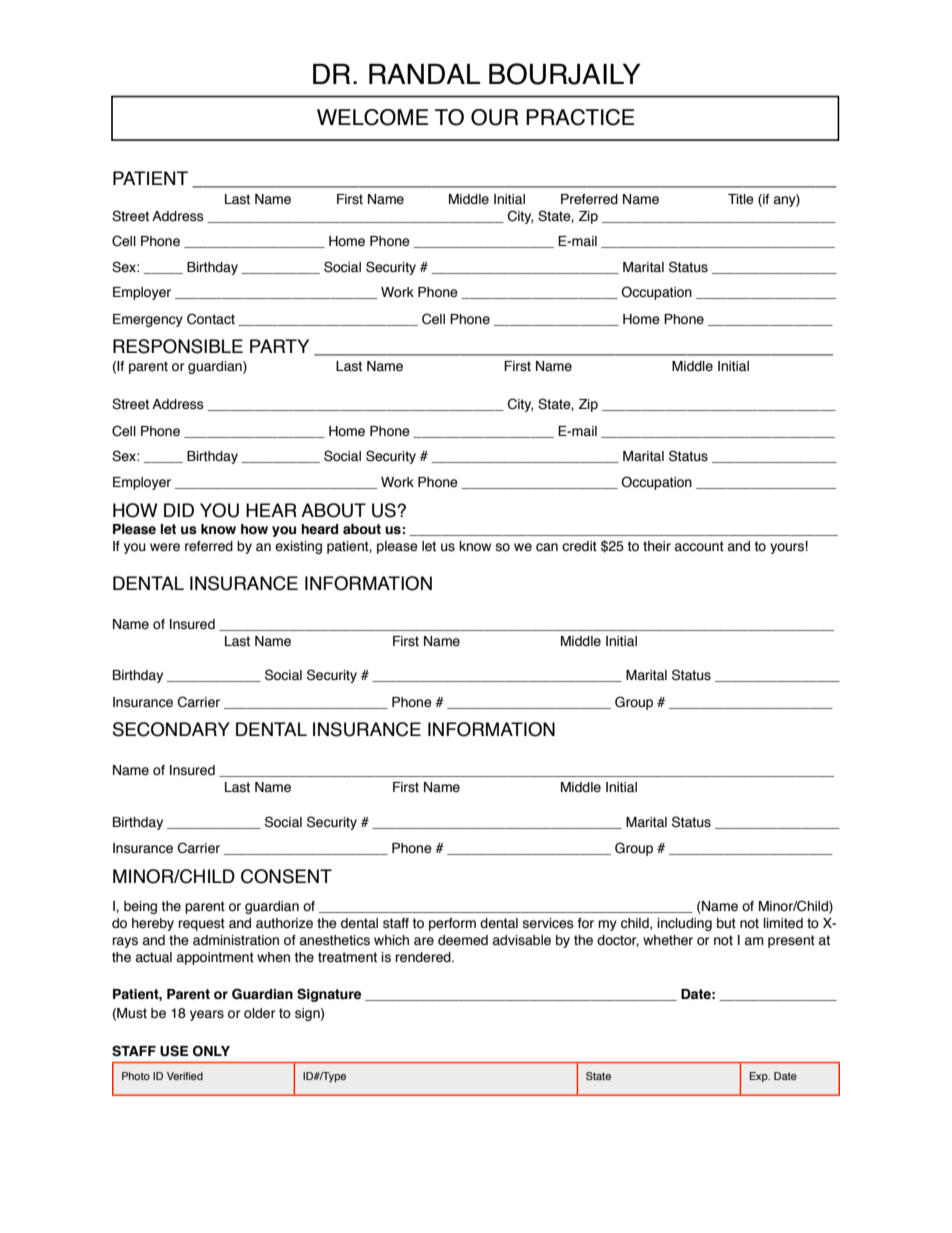 The height and width of the screenshot is (1233, 952). I want to click on RANDAL, so click(424, 74).
